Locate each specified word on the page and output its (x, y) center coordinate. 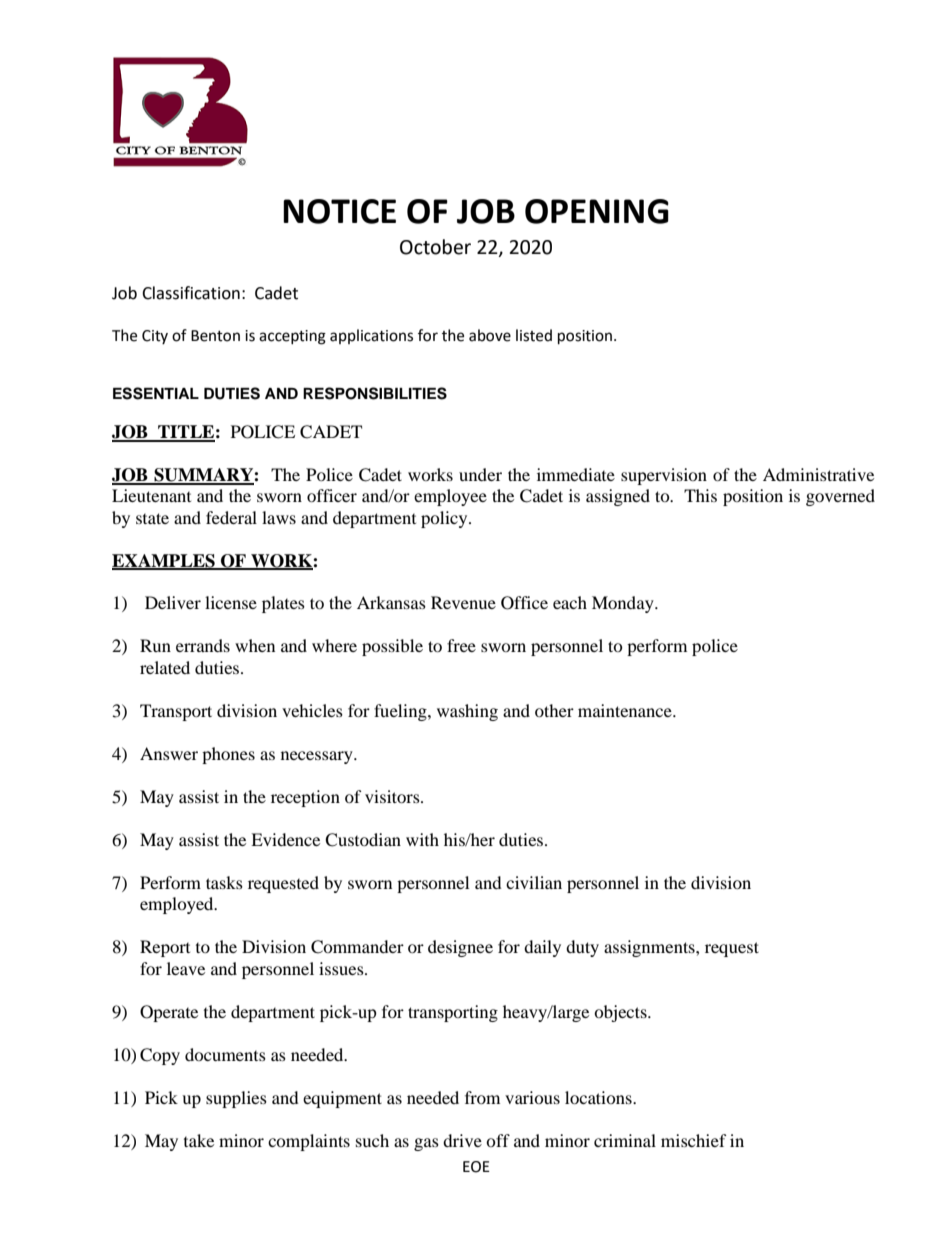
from (482, 1097)
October (435, 247)
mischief (694, 1140)
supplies (236, 1099)
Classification (191, 293)
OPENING (597, 211)
